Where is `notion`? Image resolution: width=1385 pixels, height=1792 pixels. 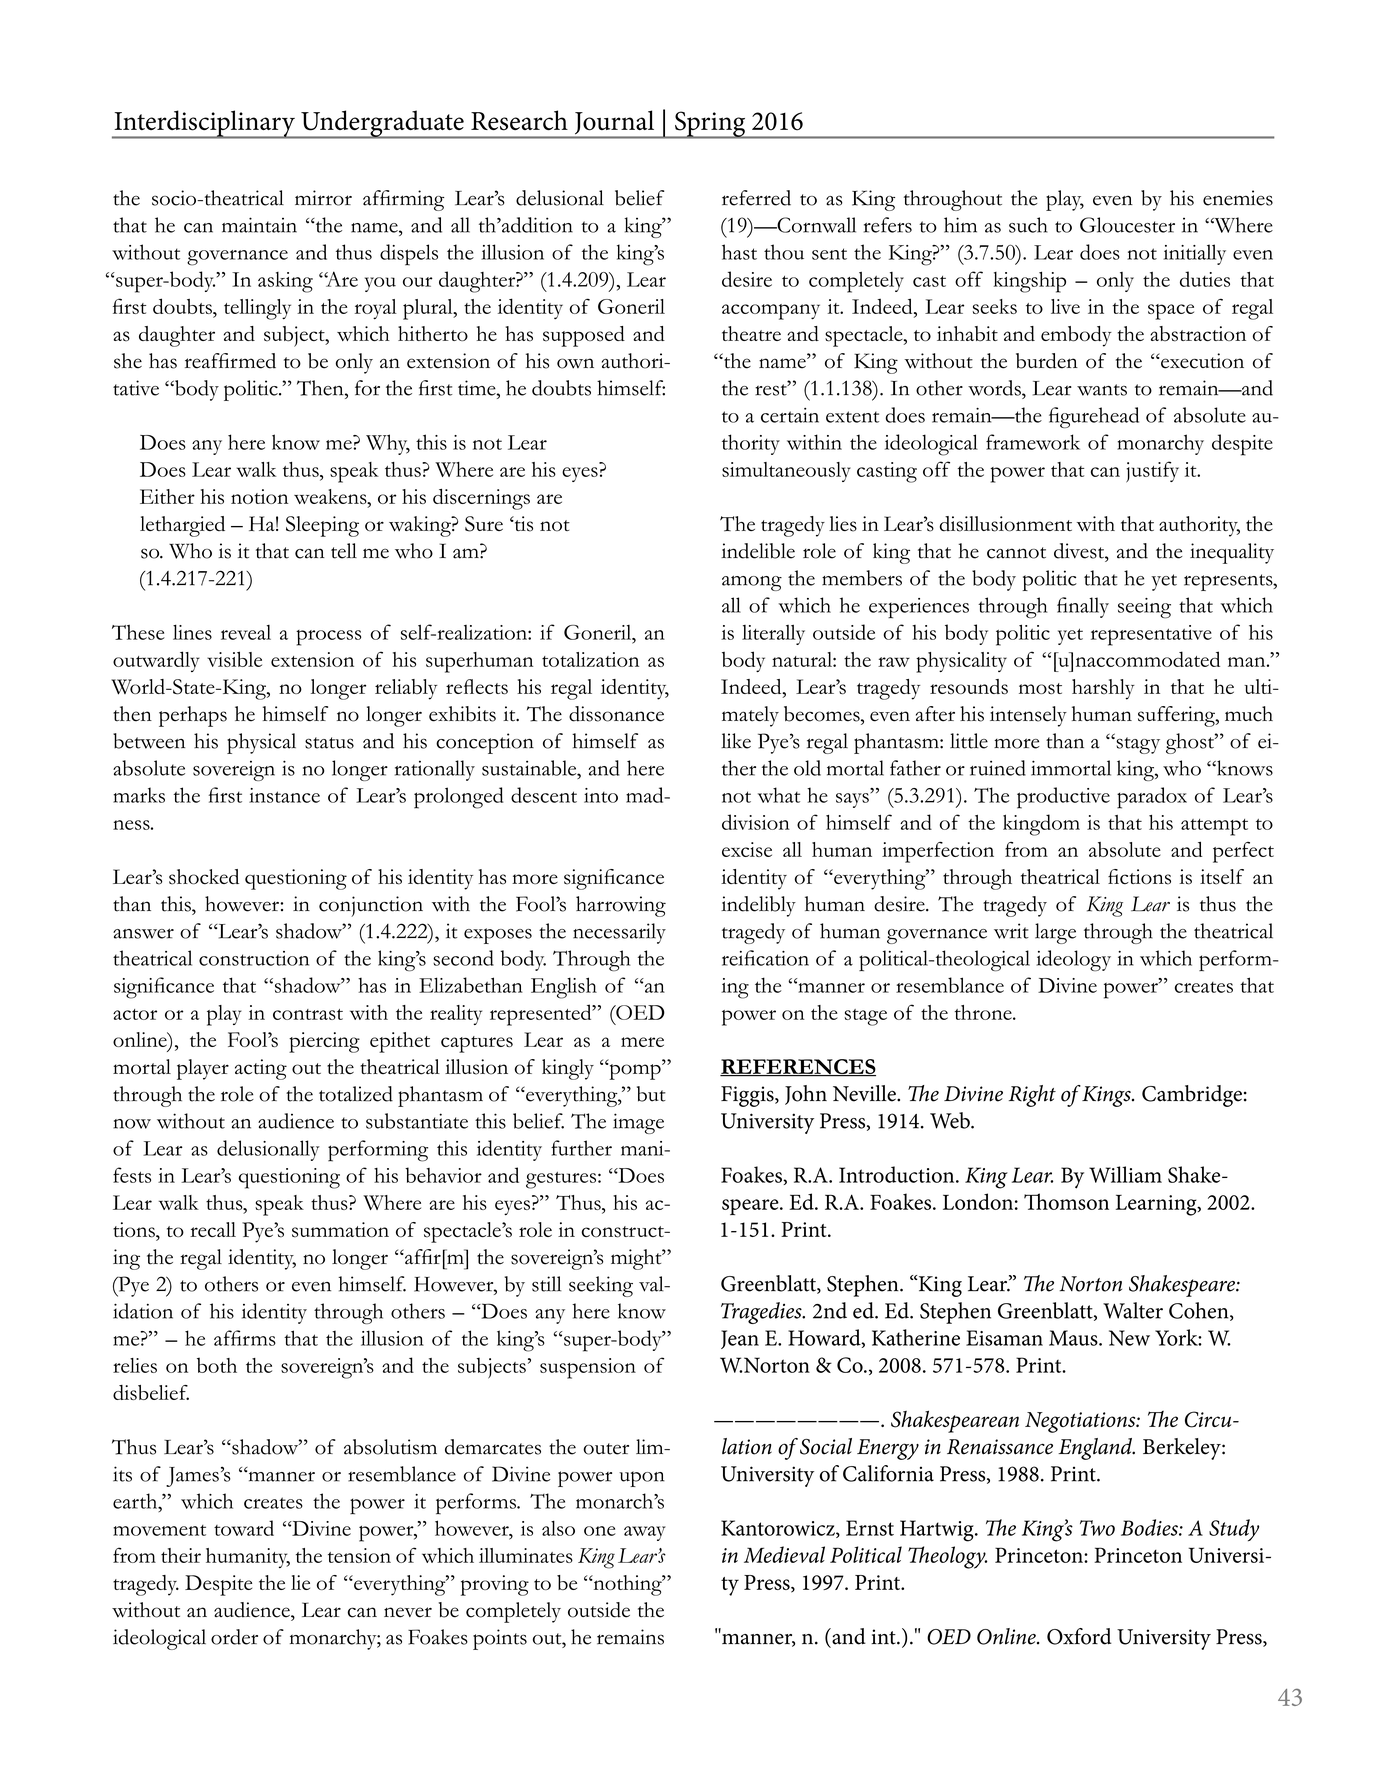 notion is located at coordinates (259, 496).
